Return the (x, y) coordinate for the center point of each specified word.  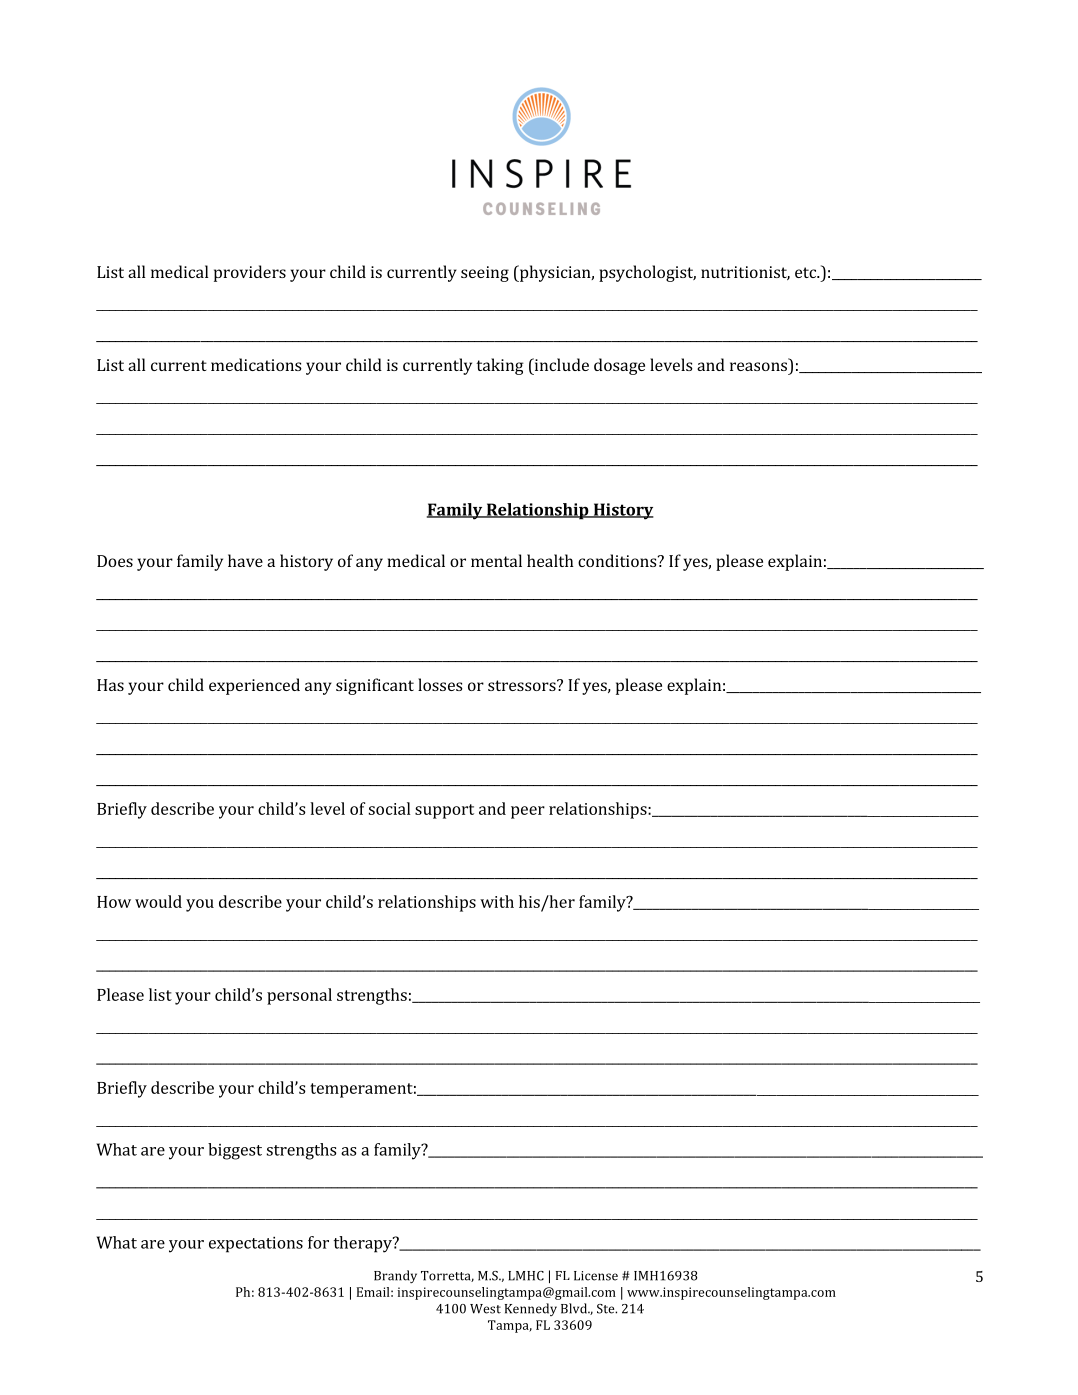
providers (250, 273)
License (596, 1276)
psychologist (647, 273)
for (318, 1242)
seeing (485, 274)
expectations (256, 1245)
